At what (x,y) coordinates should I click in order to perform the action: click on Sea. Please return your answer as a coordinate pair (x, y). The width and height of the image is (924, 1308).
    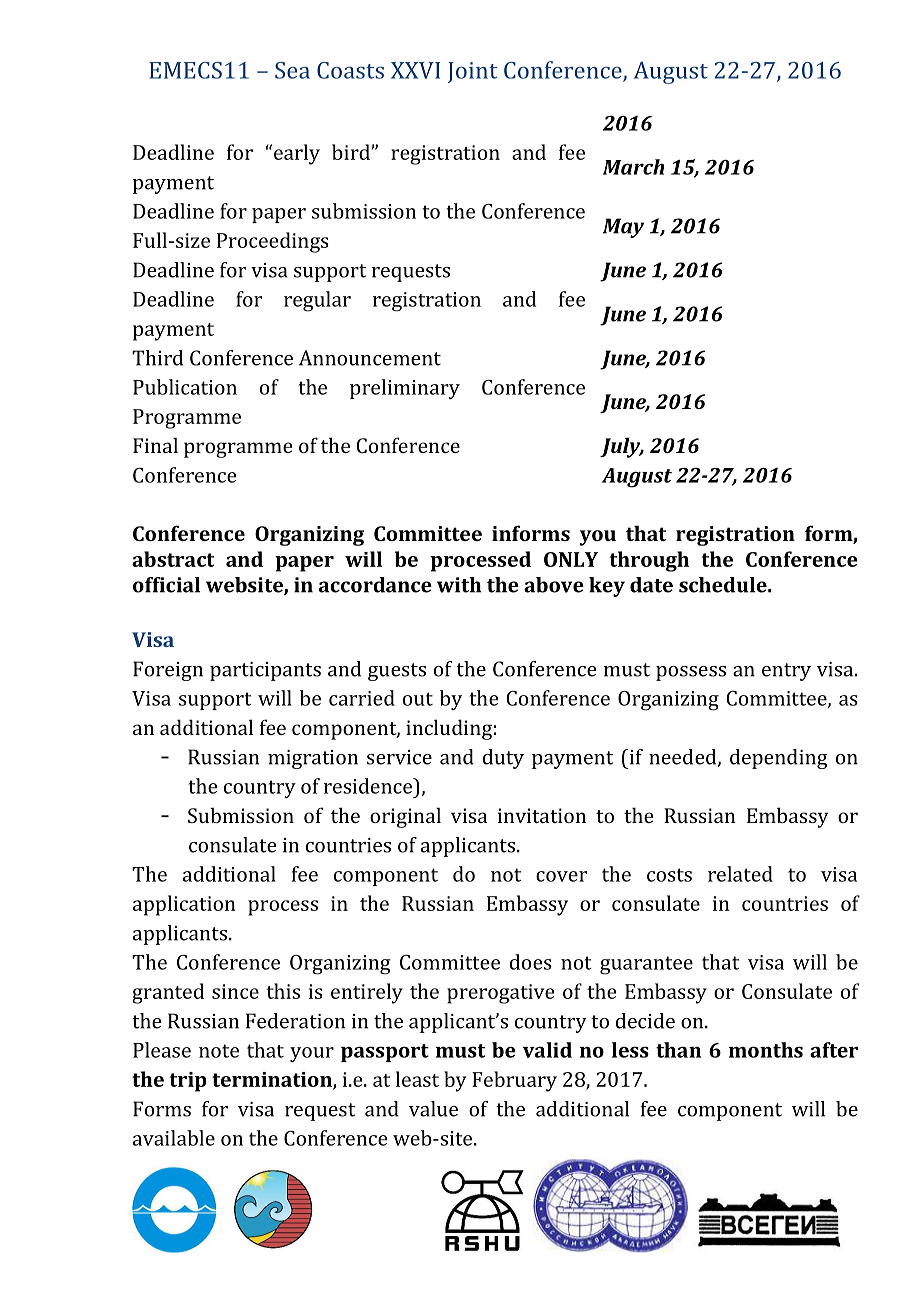
    Looking at the image, I should click on (292, 70).
